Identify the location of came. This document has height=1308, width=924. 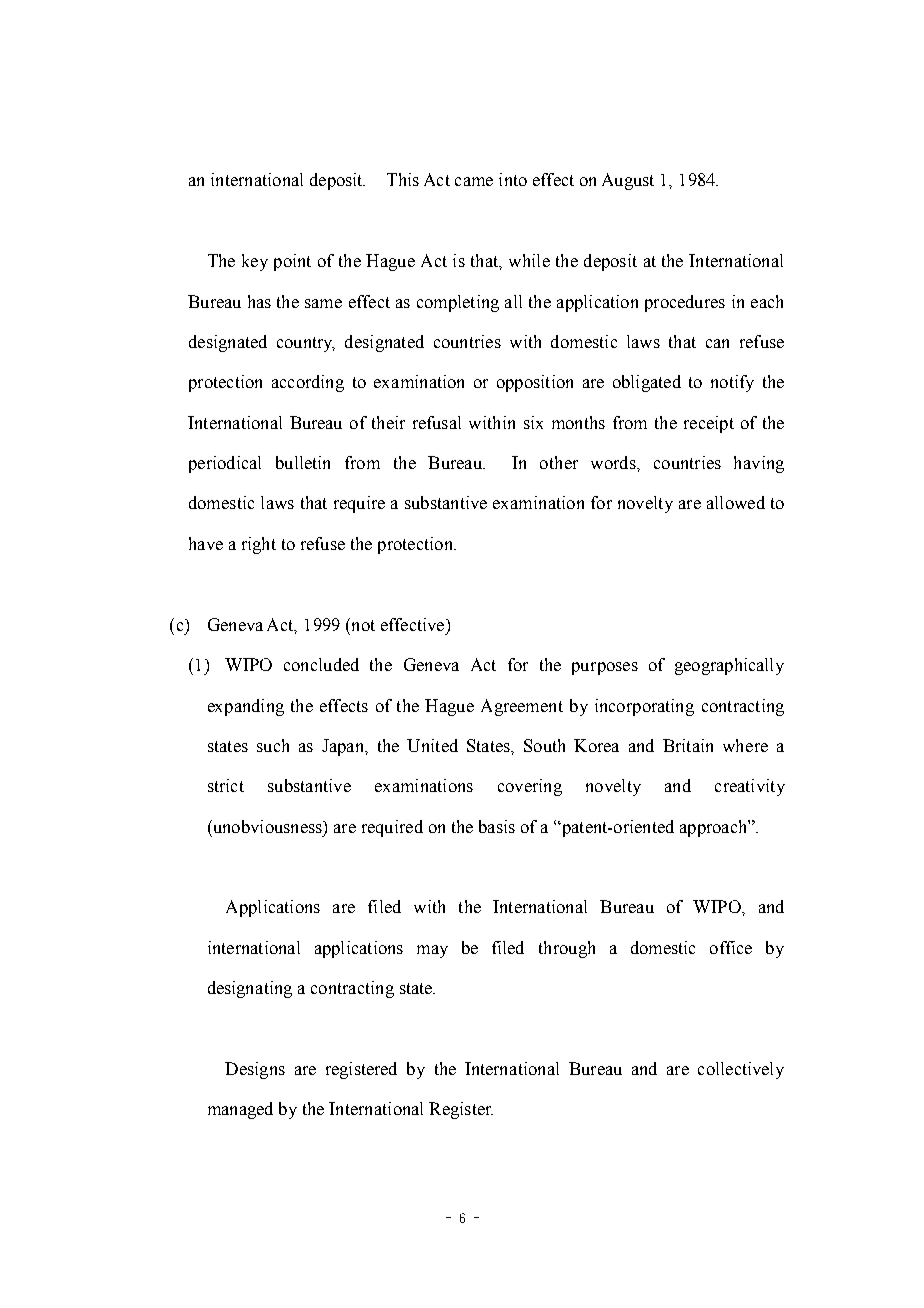
(474, 181).
